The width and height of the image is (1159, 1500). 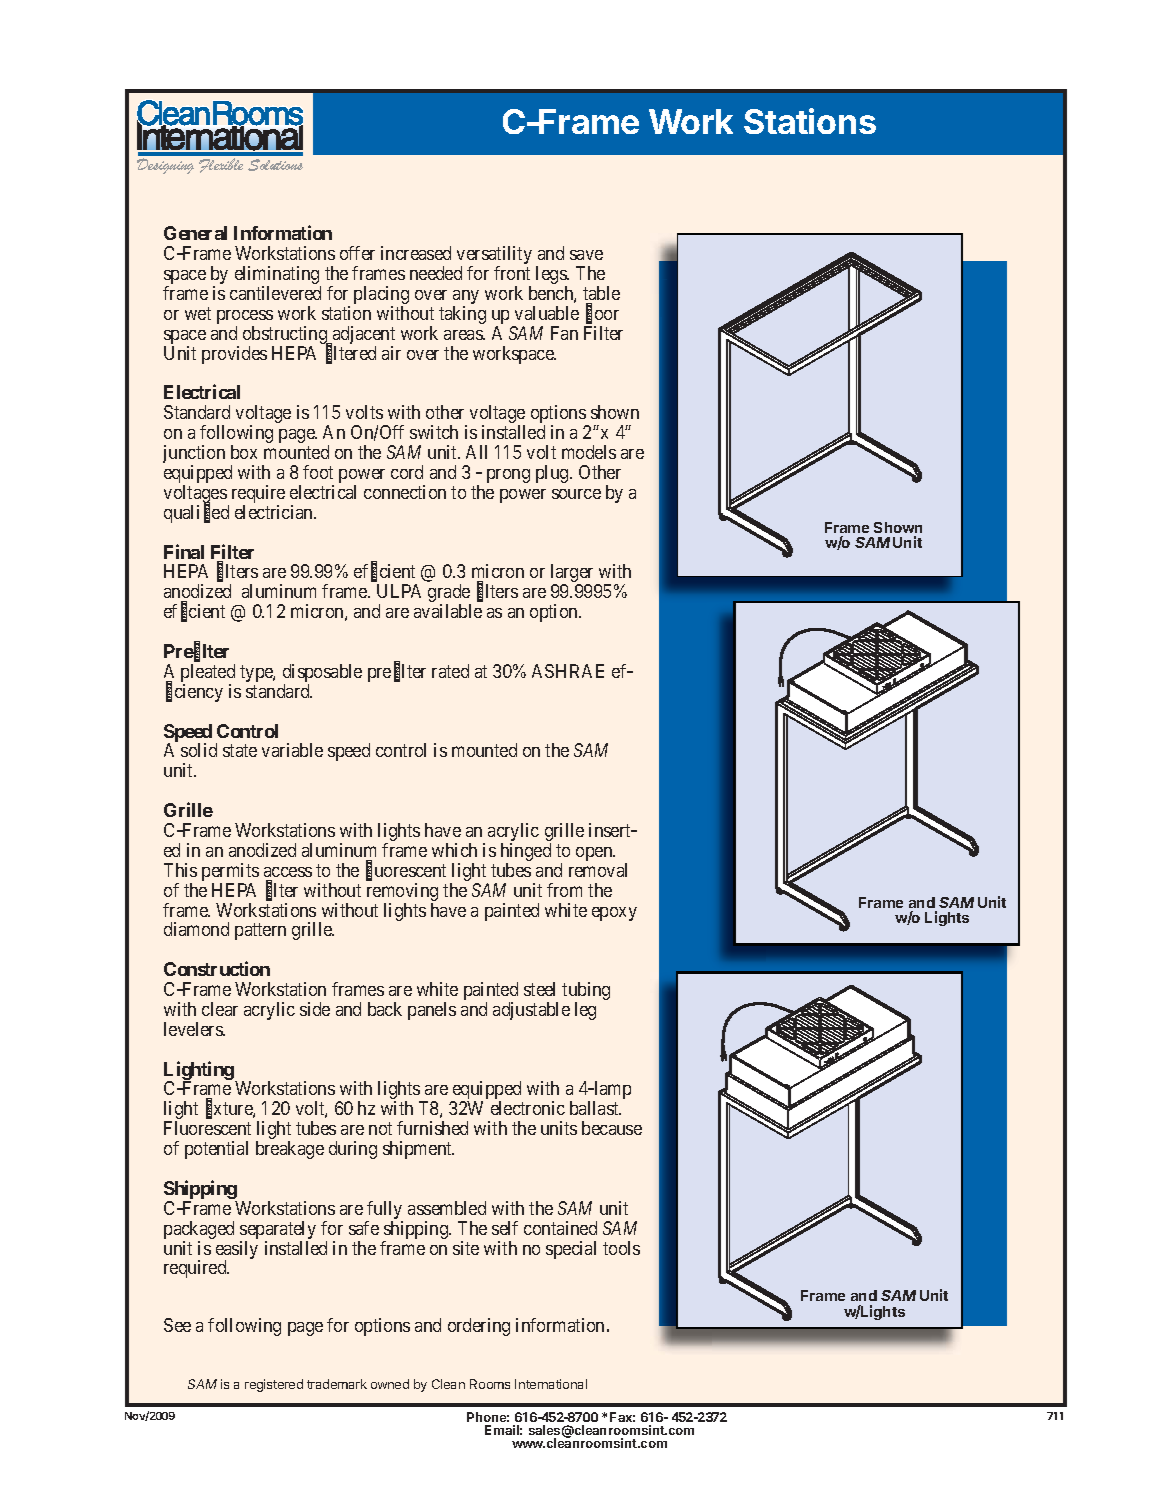 What do you see at coordinates (416, 253) in the image?
I see `increased` at bounding box center [416, 253].
